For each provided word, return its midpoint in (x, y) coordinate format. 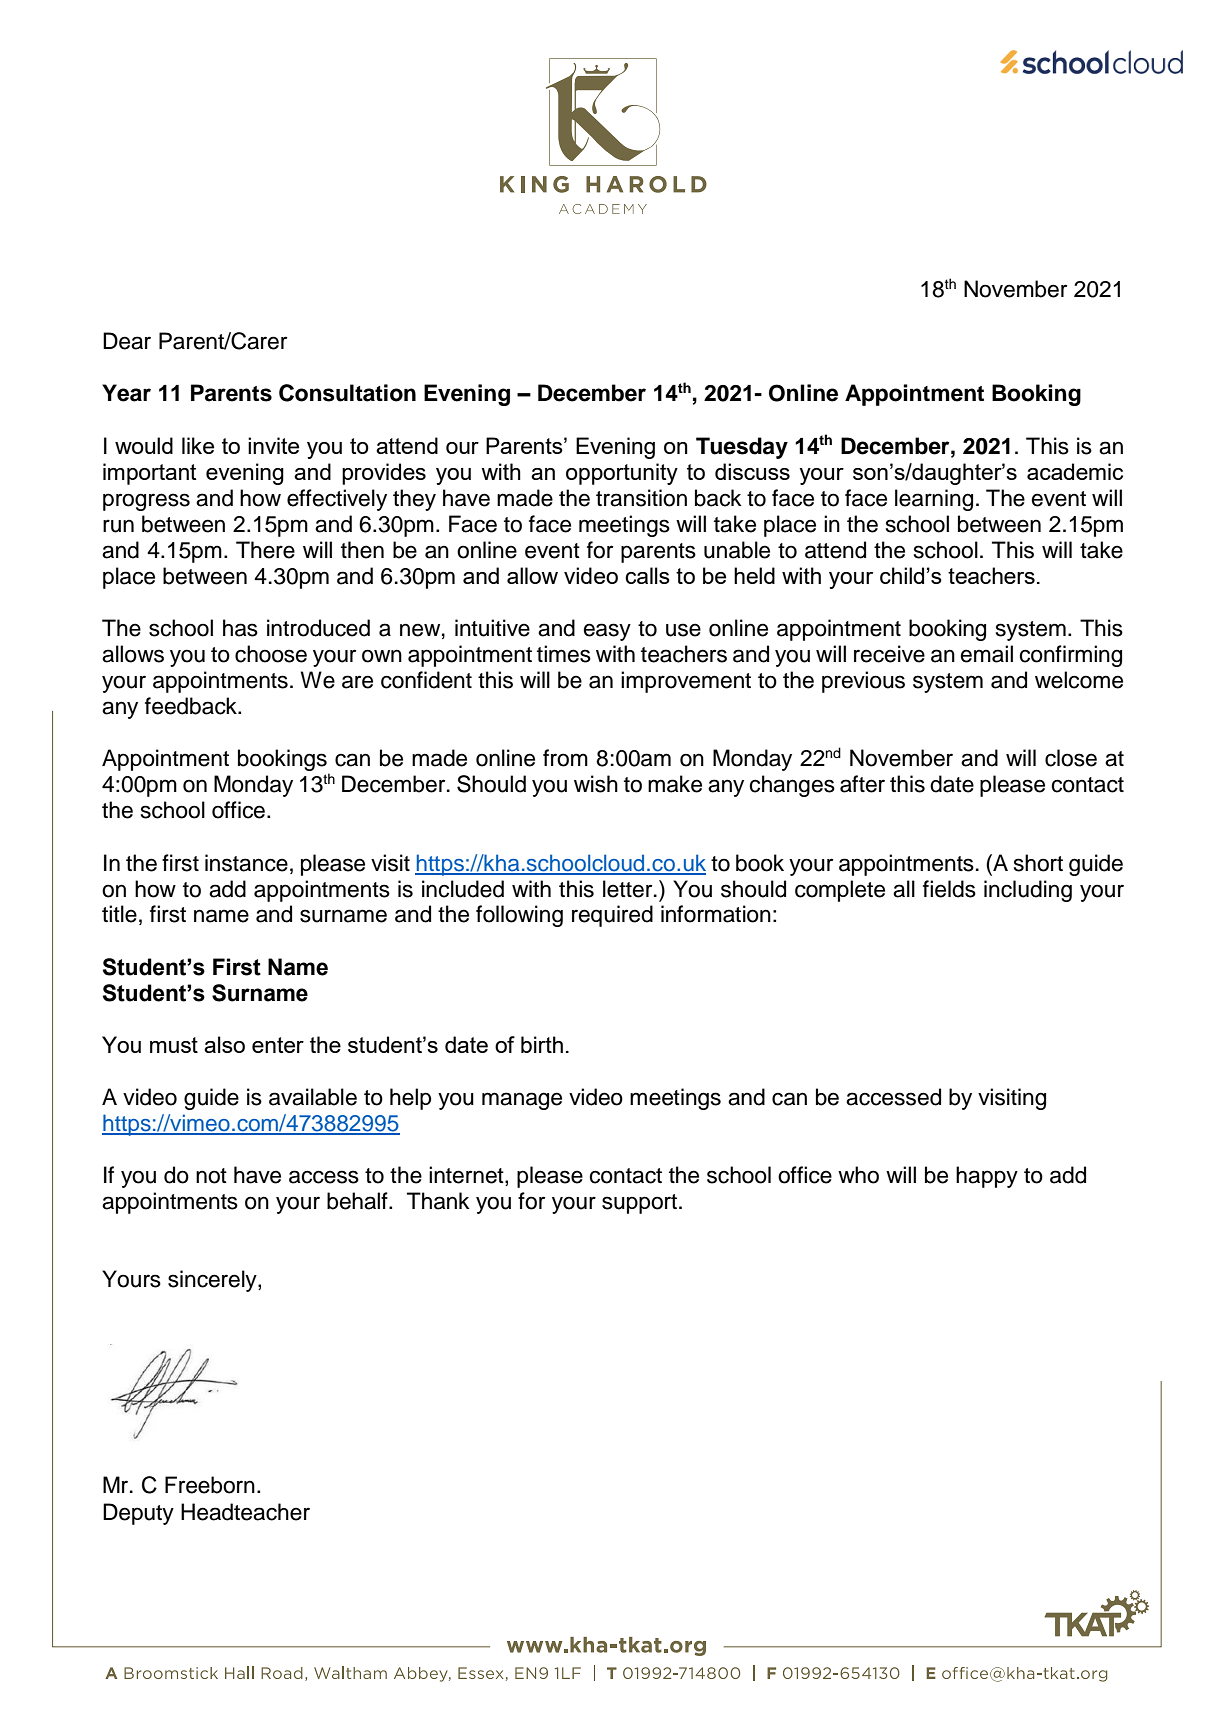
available (313, 1097)
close (1071, 758)
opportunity (622, 474)
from (565, 758)
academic (1075, 471)
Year (126, 393)
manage (522, 1101)
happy (987, 1177)
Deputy (138, 1514)
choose (271, 654)
